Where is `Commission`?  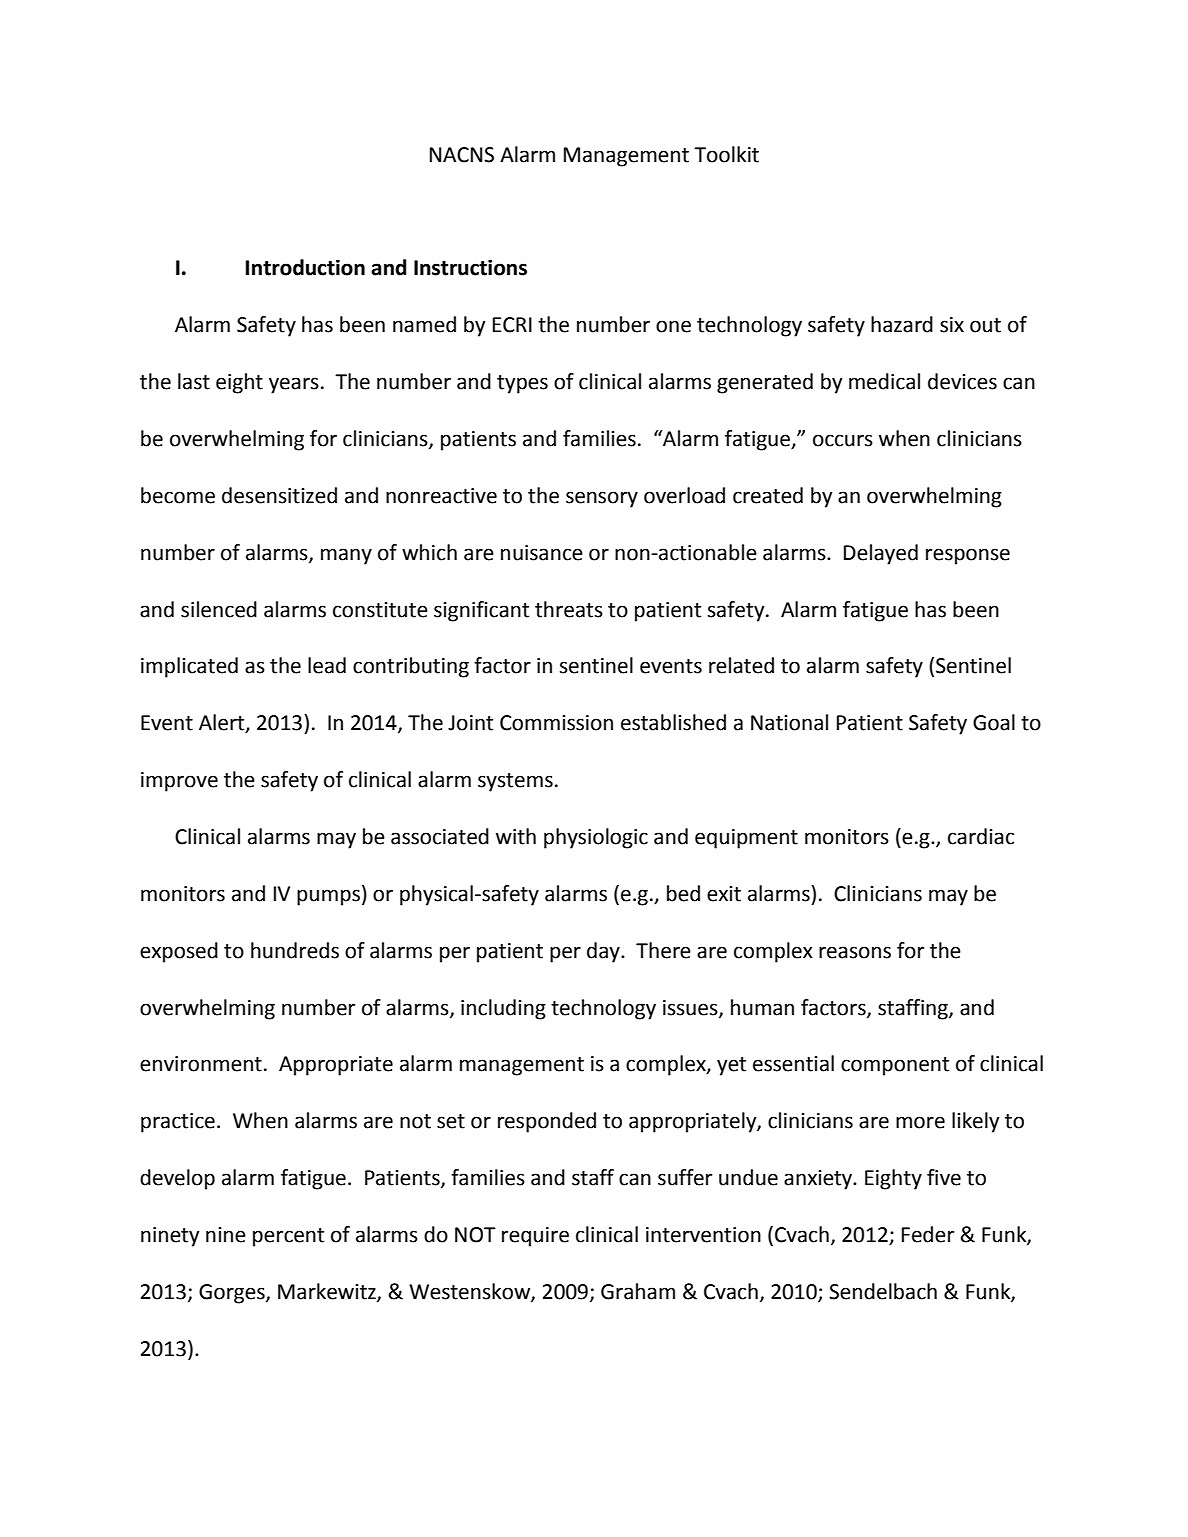 Commission is located at coordinates (556, 723).
